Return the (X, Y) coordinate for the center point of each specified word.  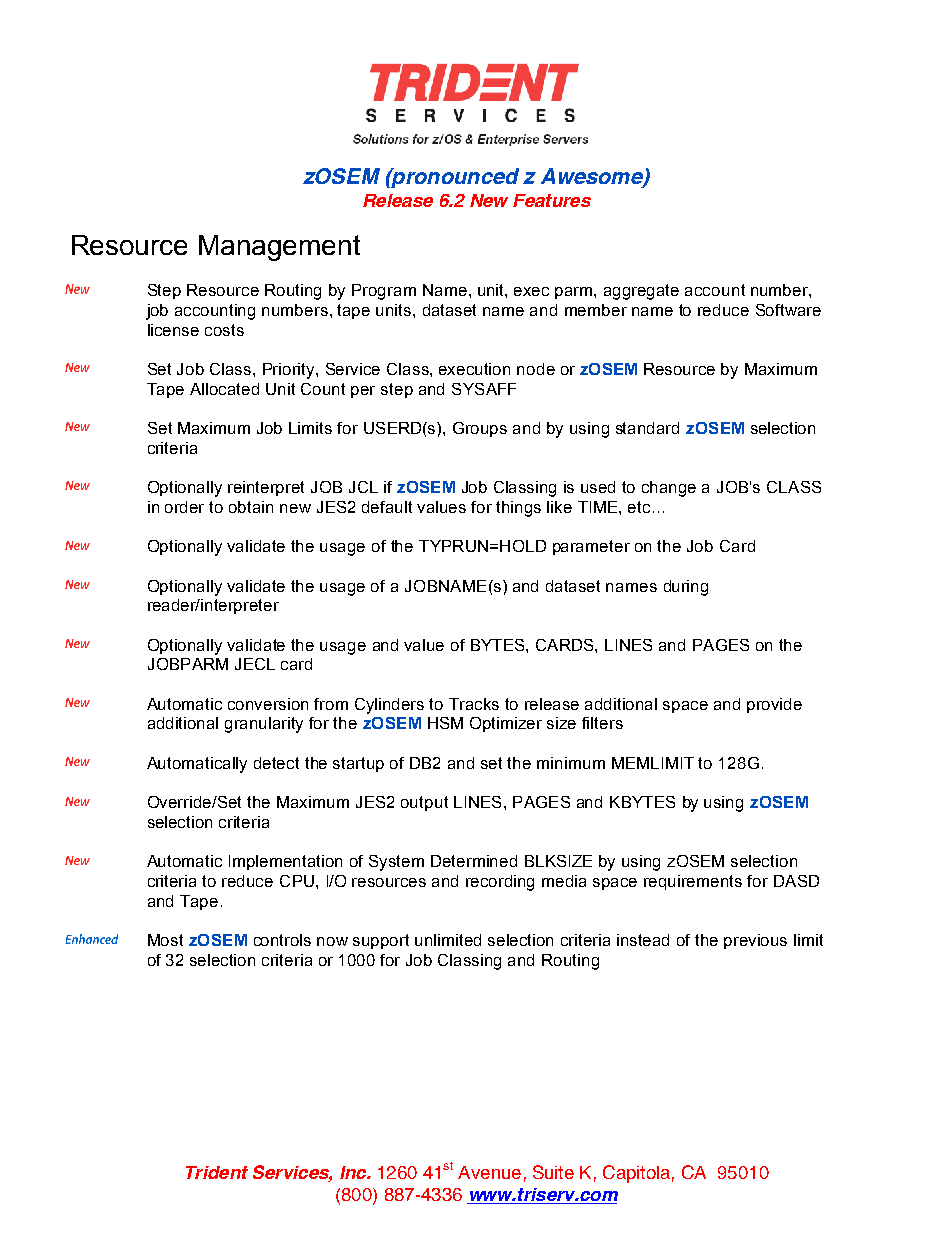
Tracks (474, 704)
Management (279, 248)
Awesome (593, 177)
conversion (268, 704)
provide (774, 705)
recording (500, 883)
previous (755, 941)
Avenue (489, 1172)
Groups (480, 429)
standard (647, 428)
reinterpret (266, 488)
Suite (553, 1172)
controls (282, 940)
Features (552, 200)
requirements (693, 882)
